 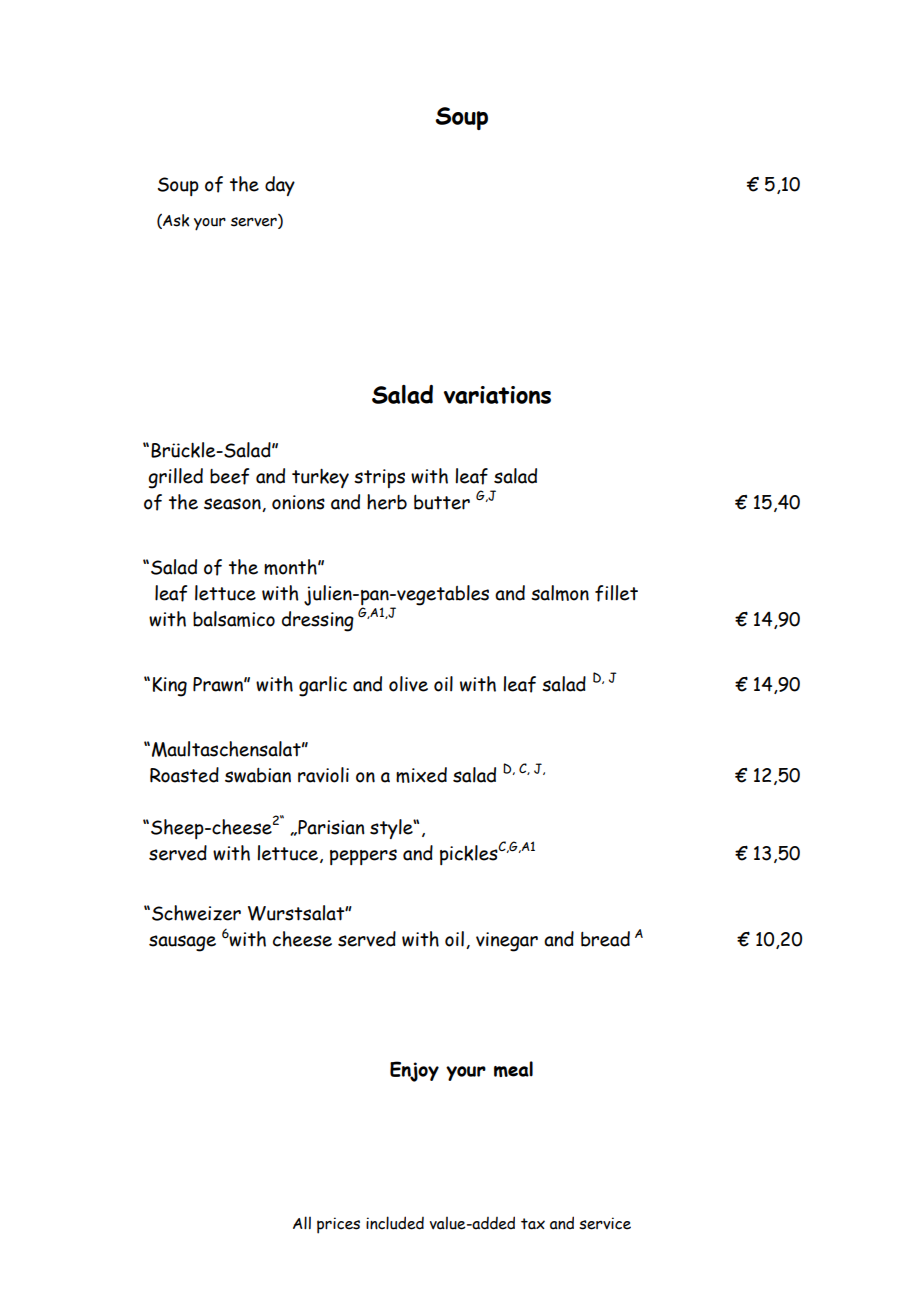 I want to click on mixed, so click(x=421, y=775).
